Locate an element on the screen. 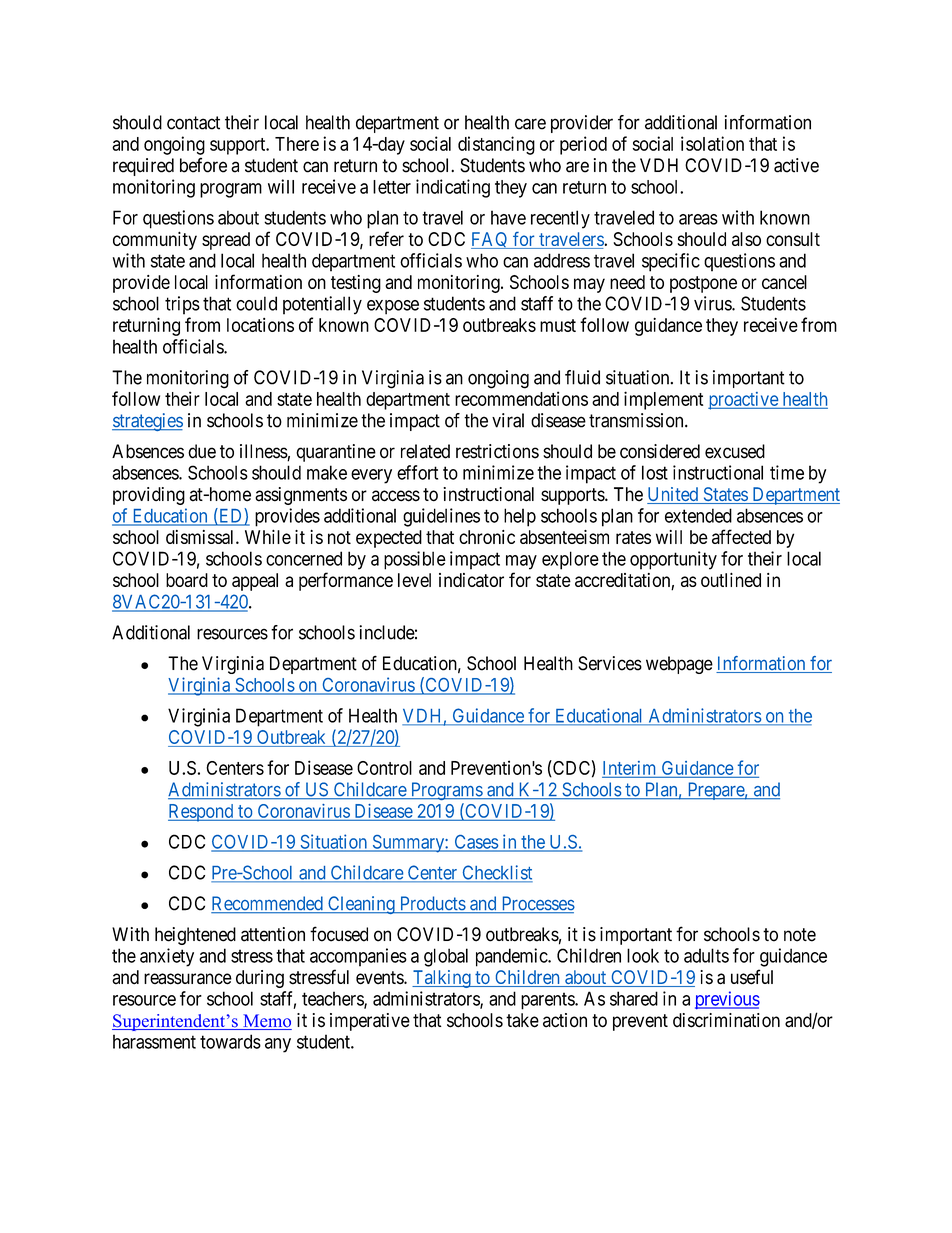  towards is located at coordinates (230, 1041).
